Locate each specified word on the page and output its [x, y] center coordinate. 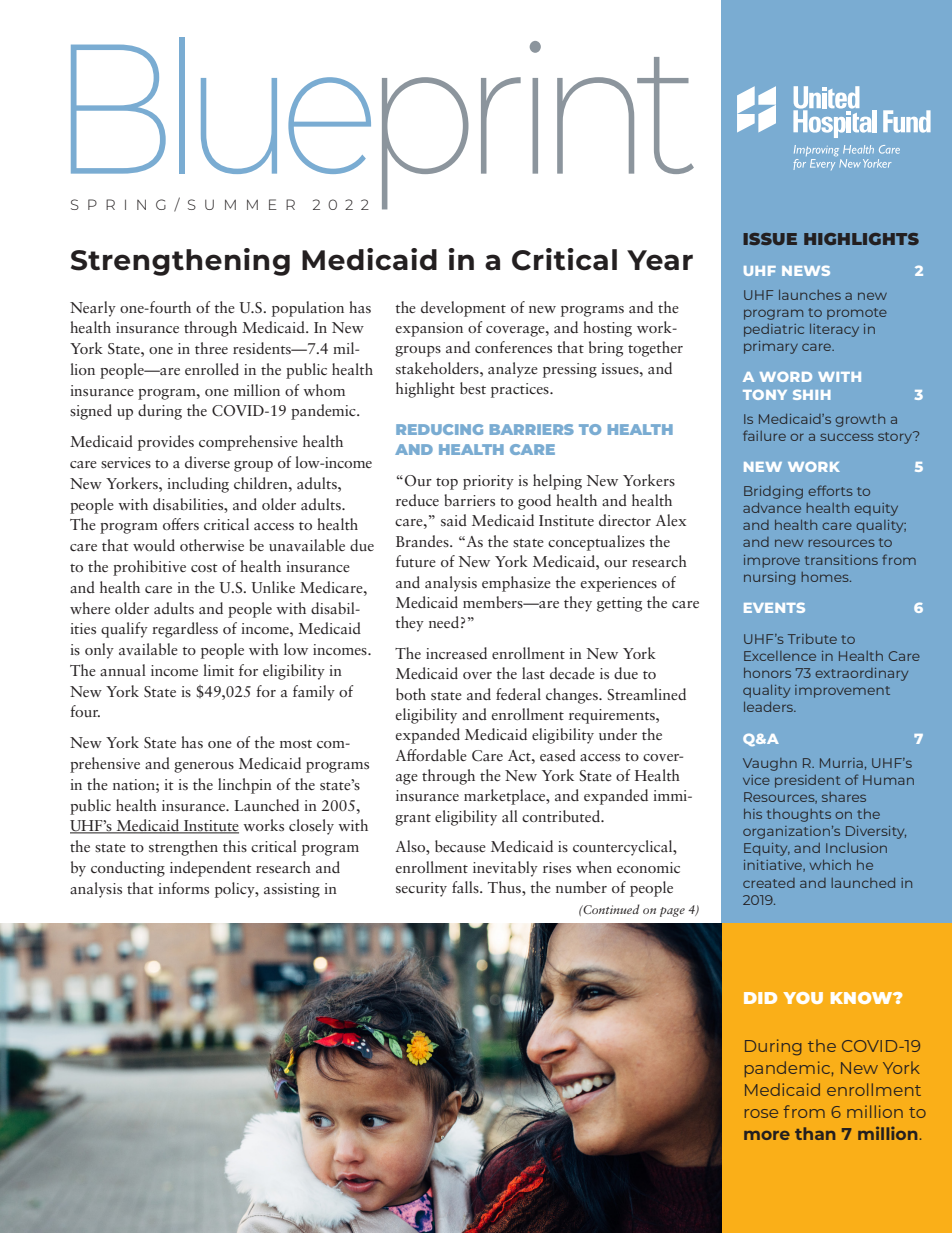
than [815, 1133]
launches [810, 295]
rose [761, 1113]
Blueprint [382, 124]
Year [660, 260]
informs [183, 888]
